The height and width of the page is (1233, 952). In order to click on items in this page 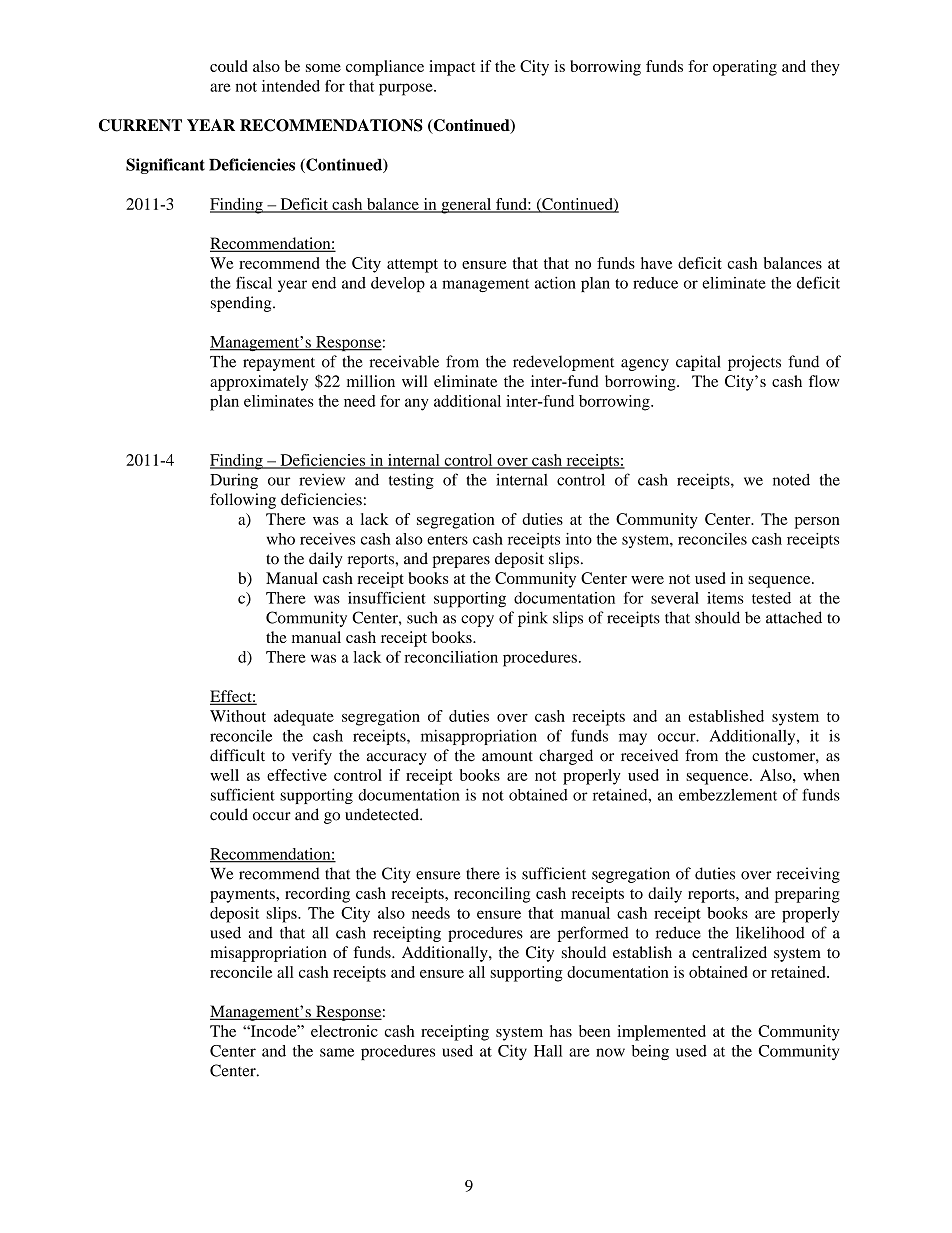, I will do `click(725, 598)`.
